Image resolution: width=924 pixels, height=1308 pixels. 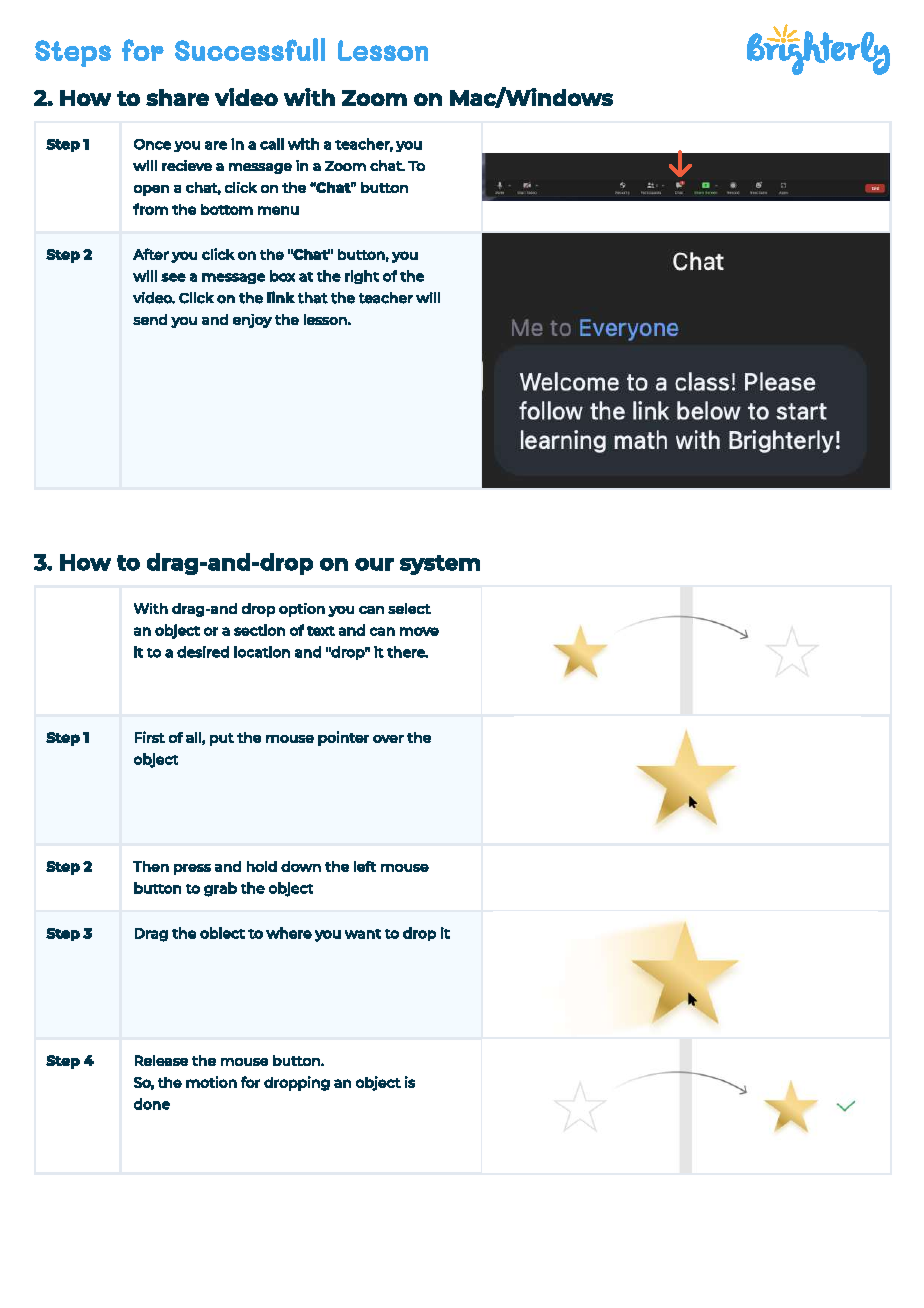 I want to click on right, so click(x=362, y=277).
